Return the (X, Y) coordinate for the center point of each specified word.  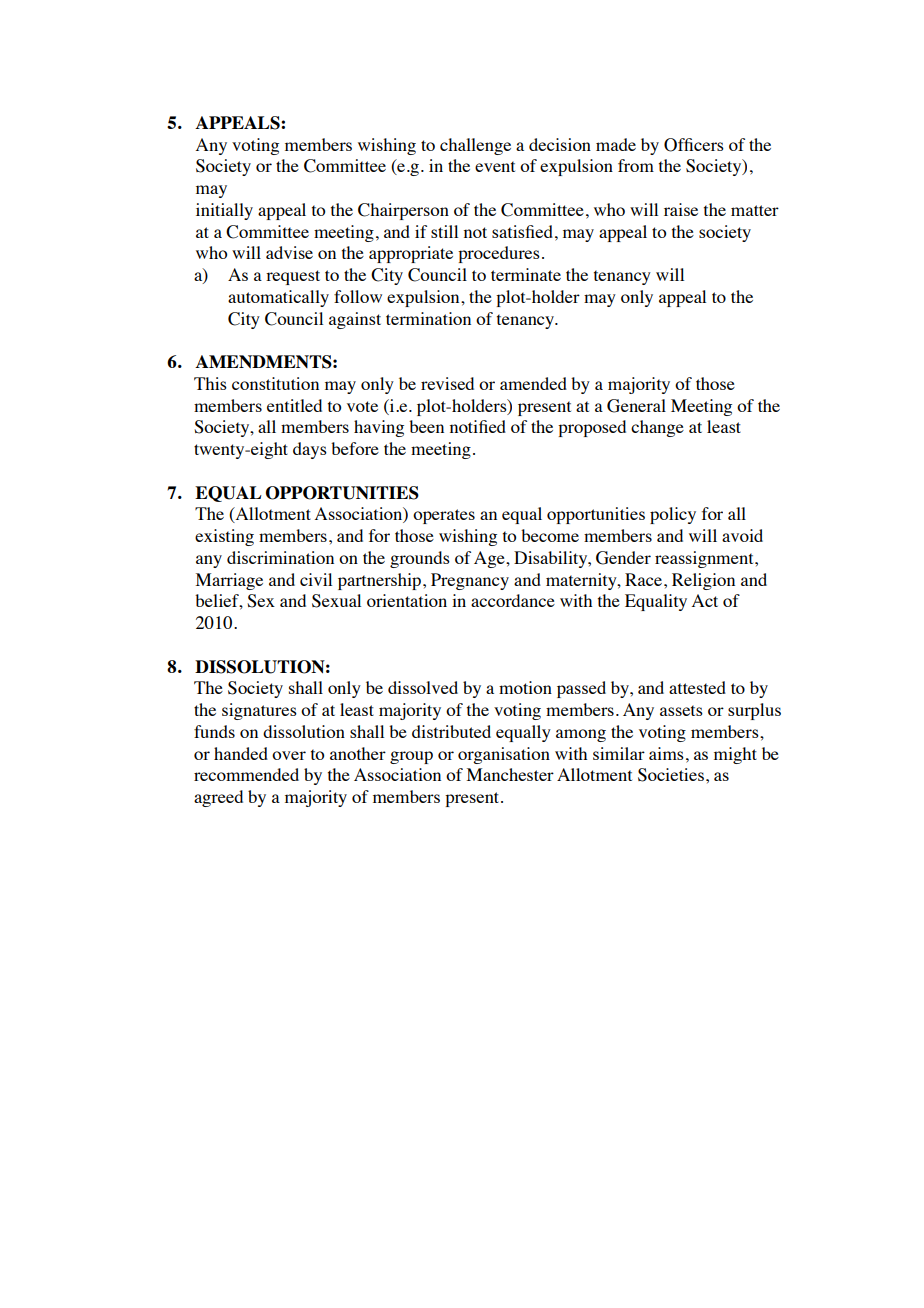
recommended (246, 774)
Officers (694, 145)
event (495, 166)
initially (224, 211)
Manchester (510, 774)
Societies (671, 775)
